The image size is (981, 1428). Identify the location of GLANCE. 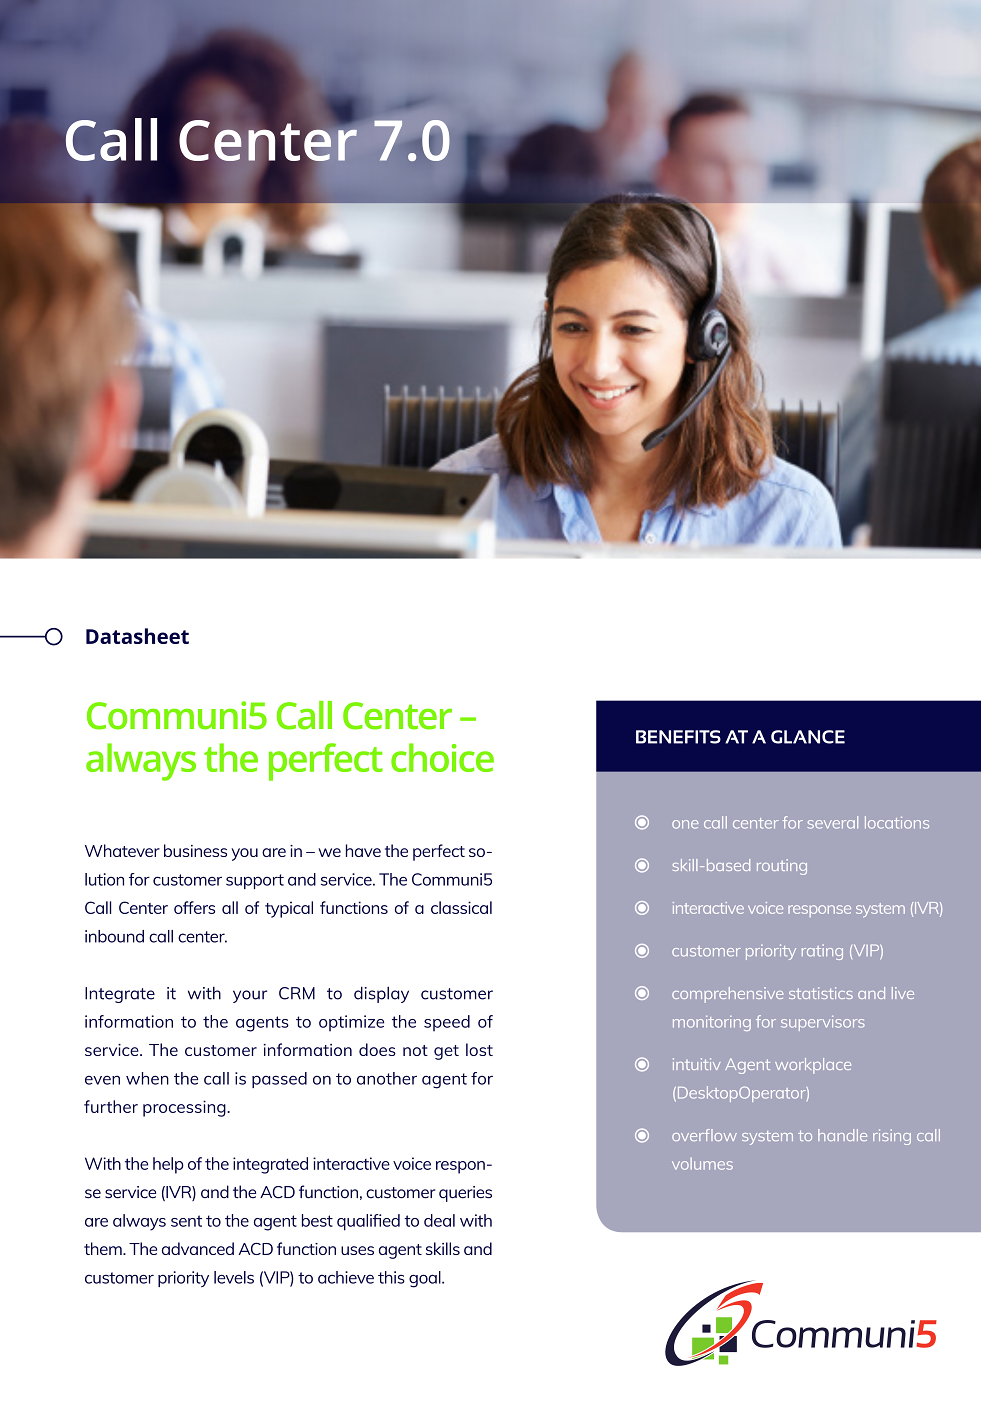
(808, 737).
